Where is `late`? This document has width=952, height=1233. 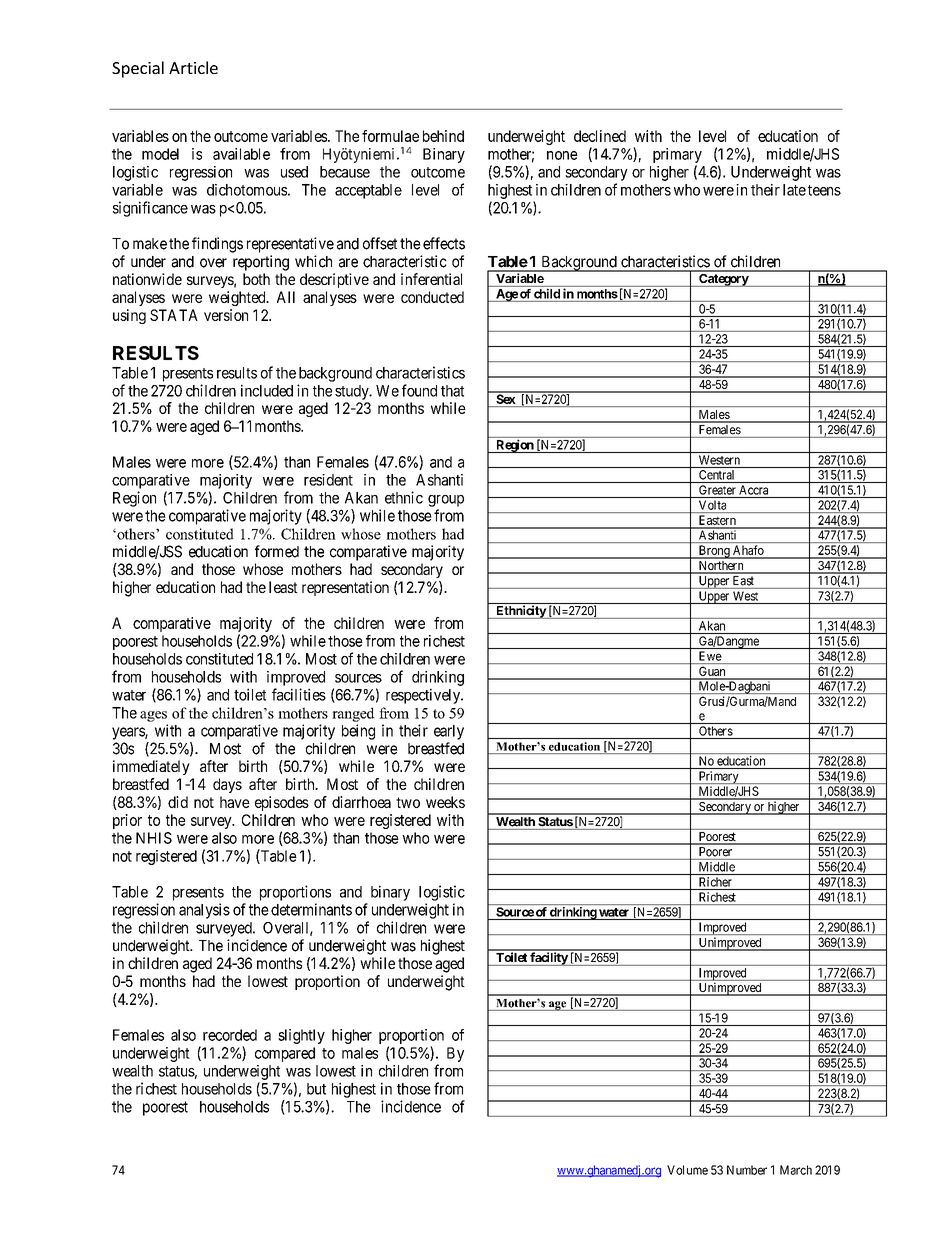 late is located at coordinates (794, 190).
